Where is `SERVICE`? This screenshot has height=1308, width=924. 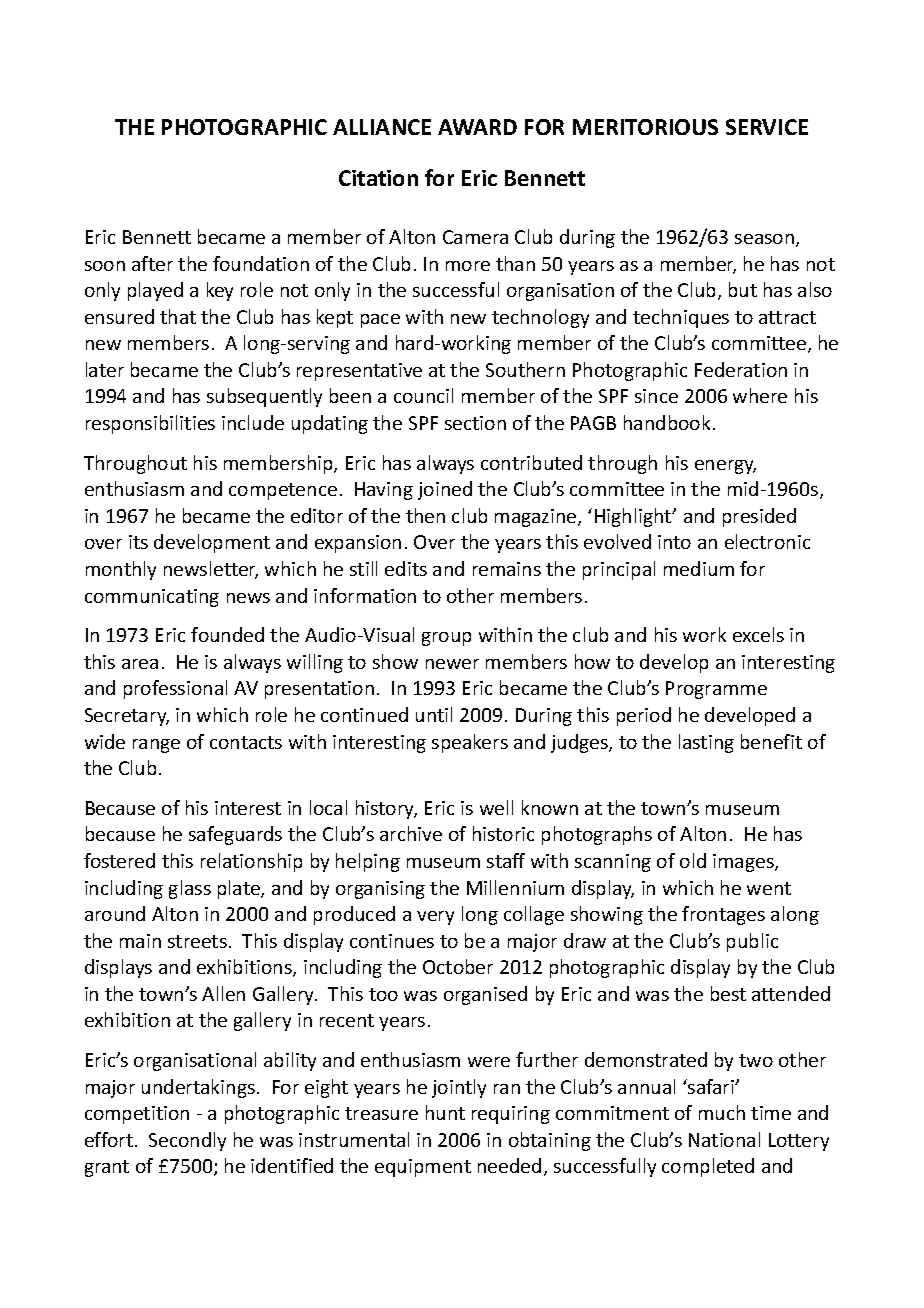 SERVICE is located at coordinates (767, 127).
